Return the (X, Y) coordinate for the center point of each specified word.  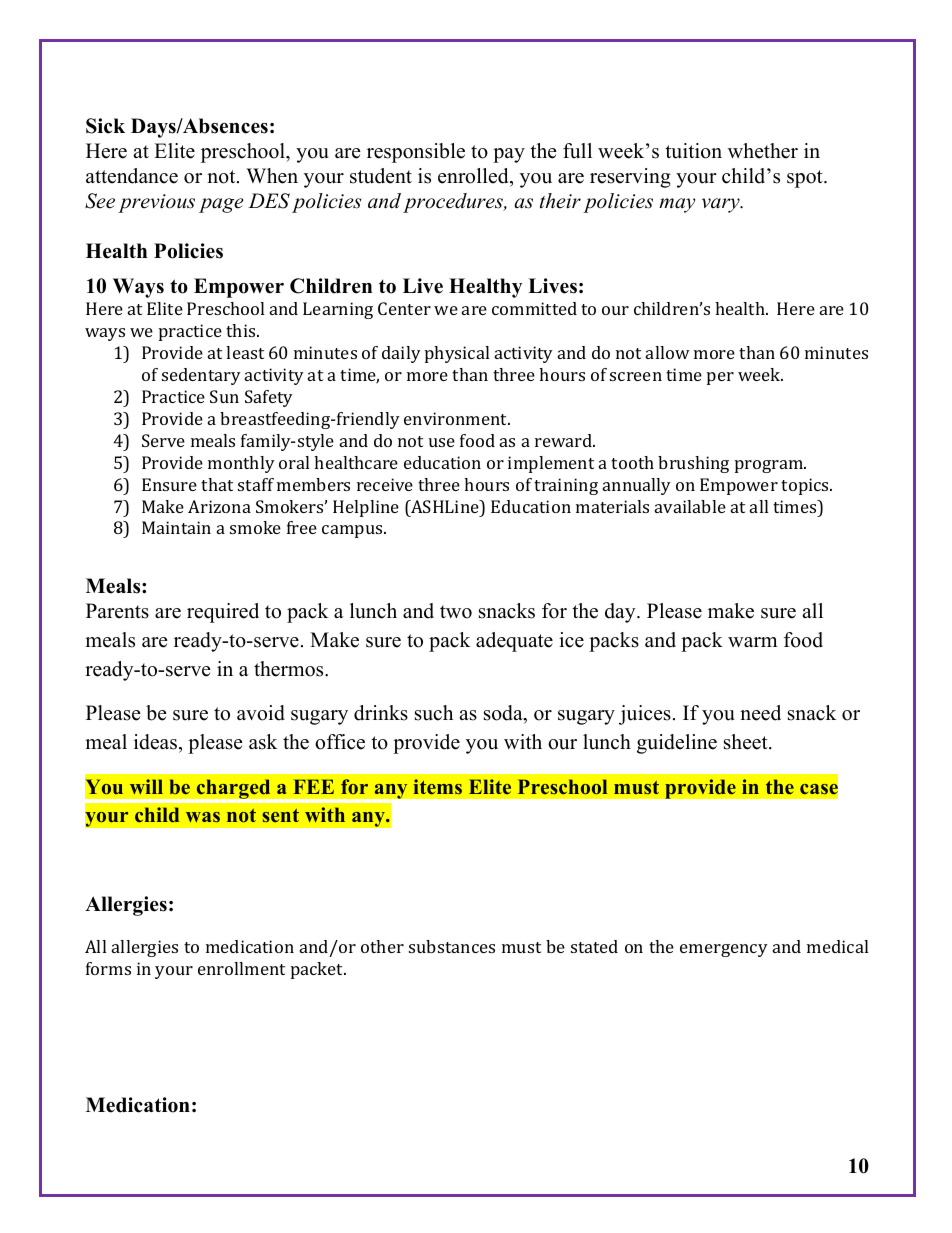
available (690, 506)
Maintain (176, 527)
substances (452, 946)
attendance (132, 176)
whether (763, 151)
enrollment (241, 968)
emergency (724, 950)
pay (509, 155)
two (456, 612)
